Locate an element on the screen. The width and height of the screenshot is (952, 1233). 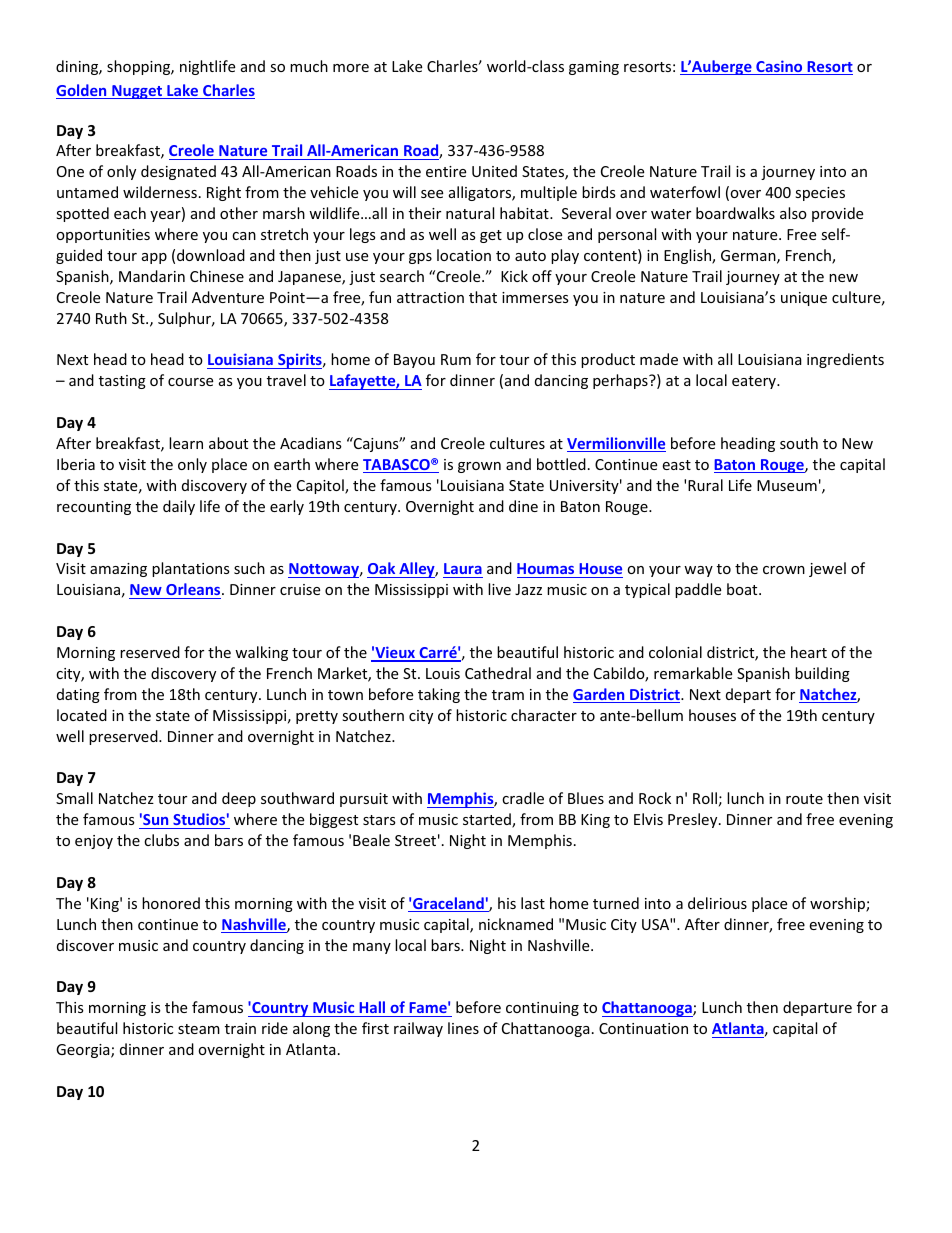
steam is located at coordinates (199, 1029).
